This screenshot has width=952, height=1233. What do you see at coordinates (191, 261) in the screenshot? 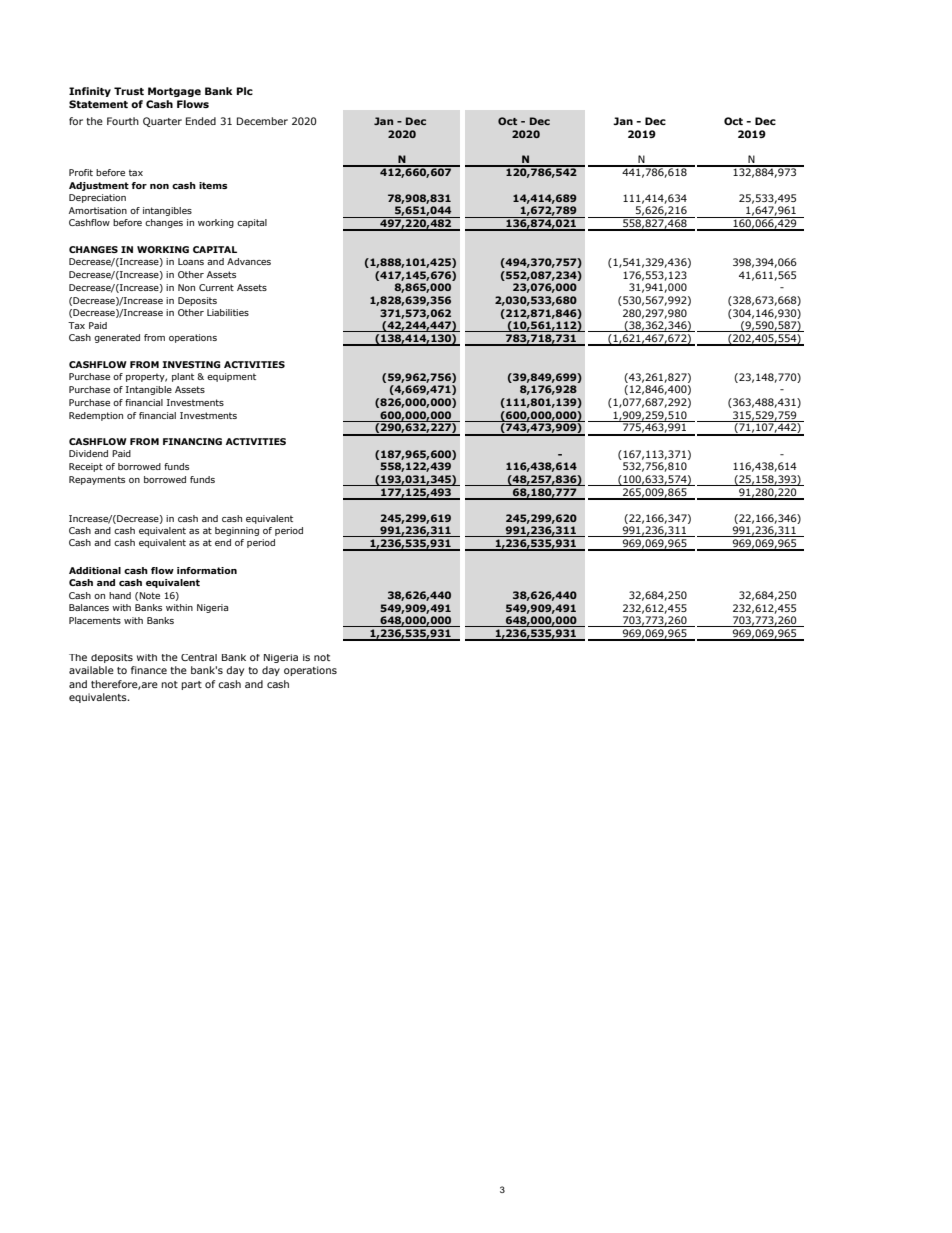
I see `Loans` at bounding box center [191, 261].
